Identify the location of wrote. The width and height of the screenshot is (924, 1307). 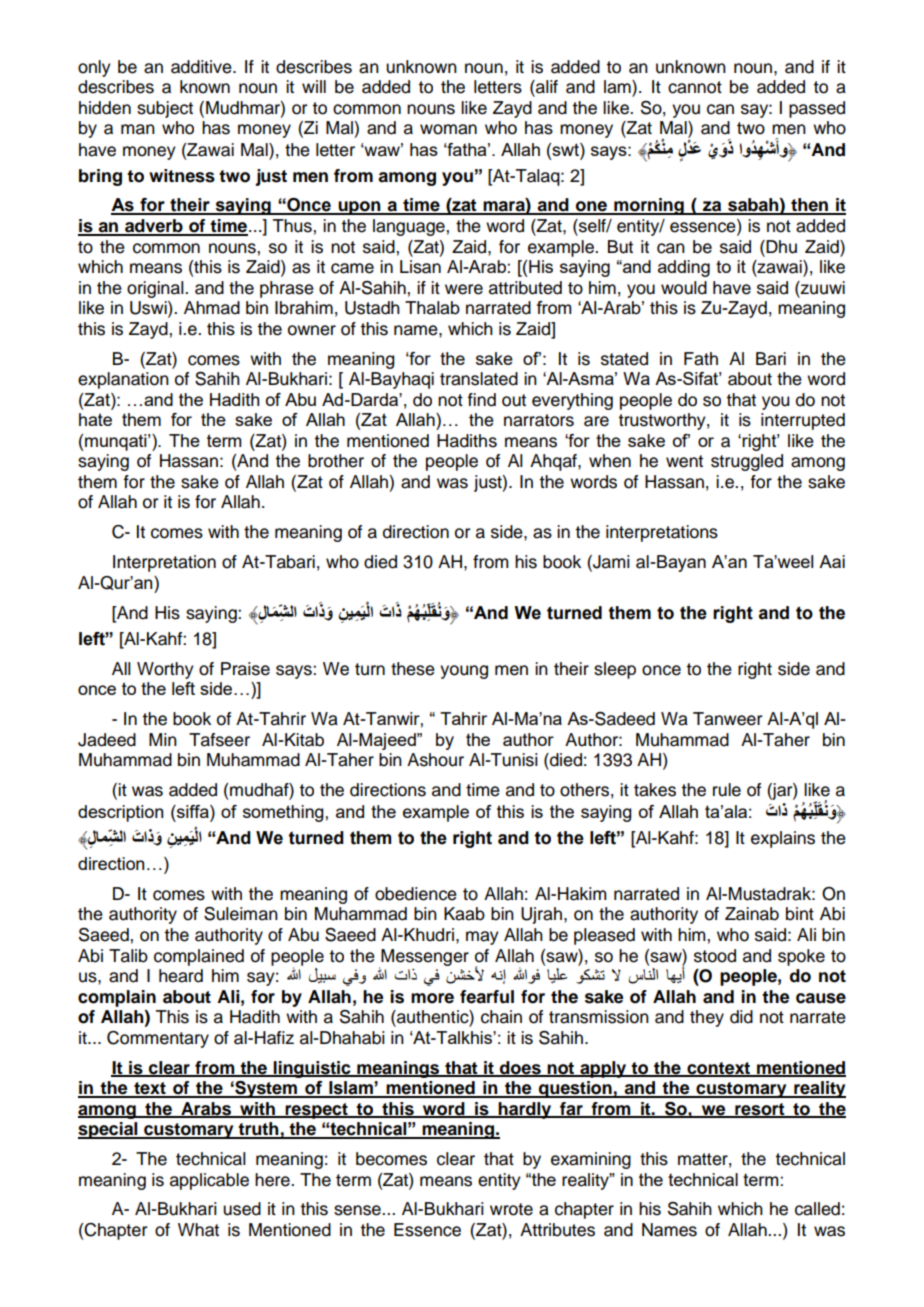
(511, 1209).
